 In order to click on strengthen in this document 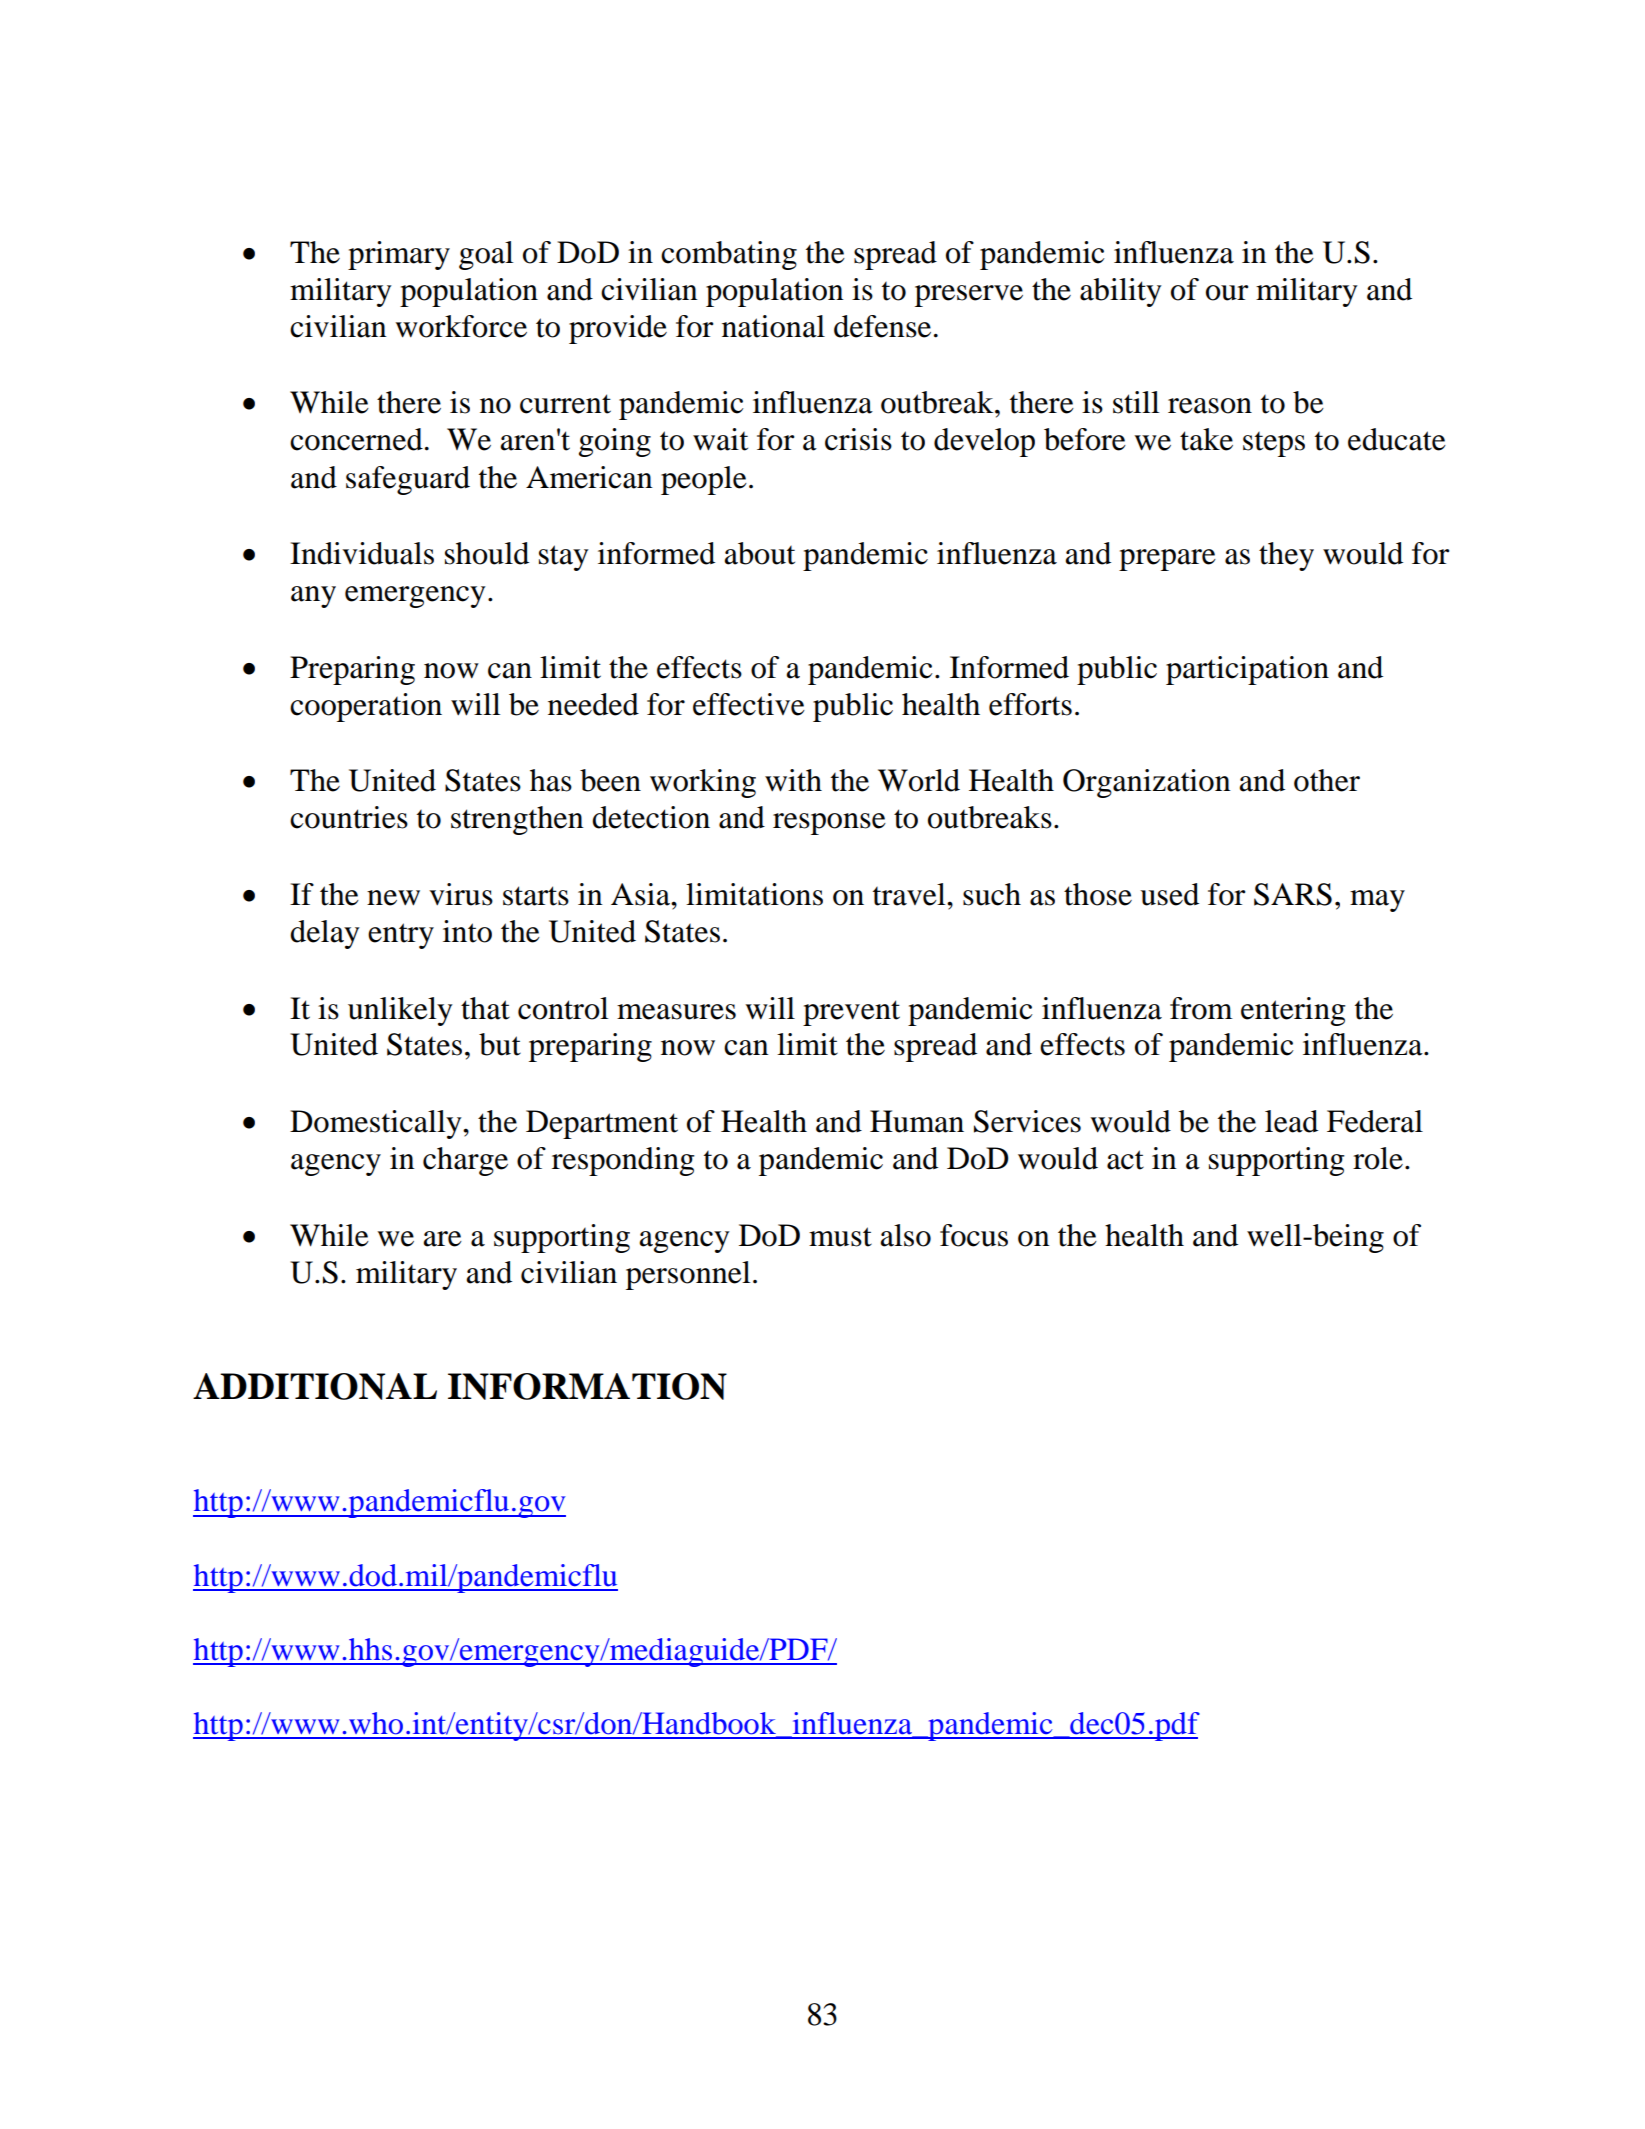, I will do `click(517, 820)`.
